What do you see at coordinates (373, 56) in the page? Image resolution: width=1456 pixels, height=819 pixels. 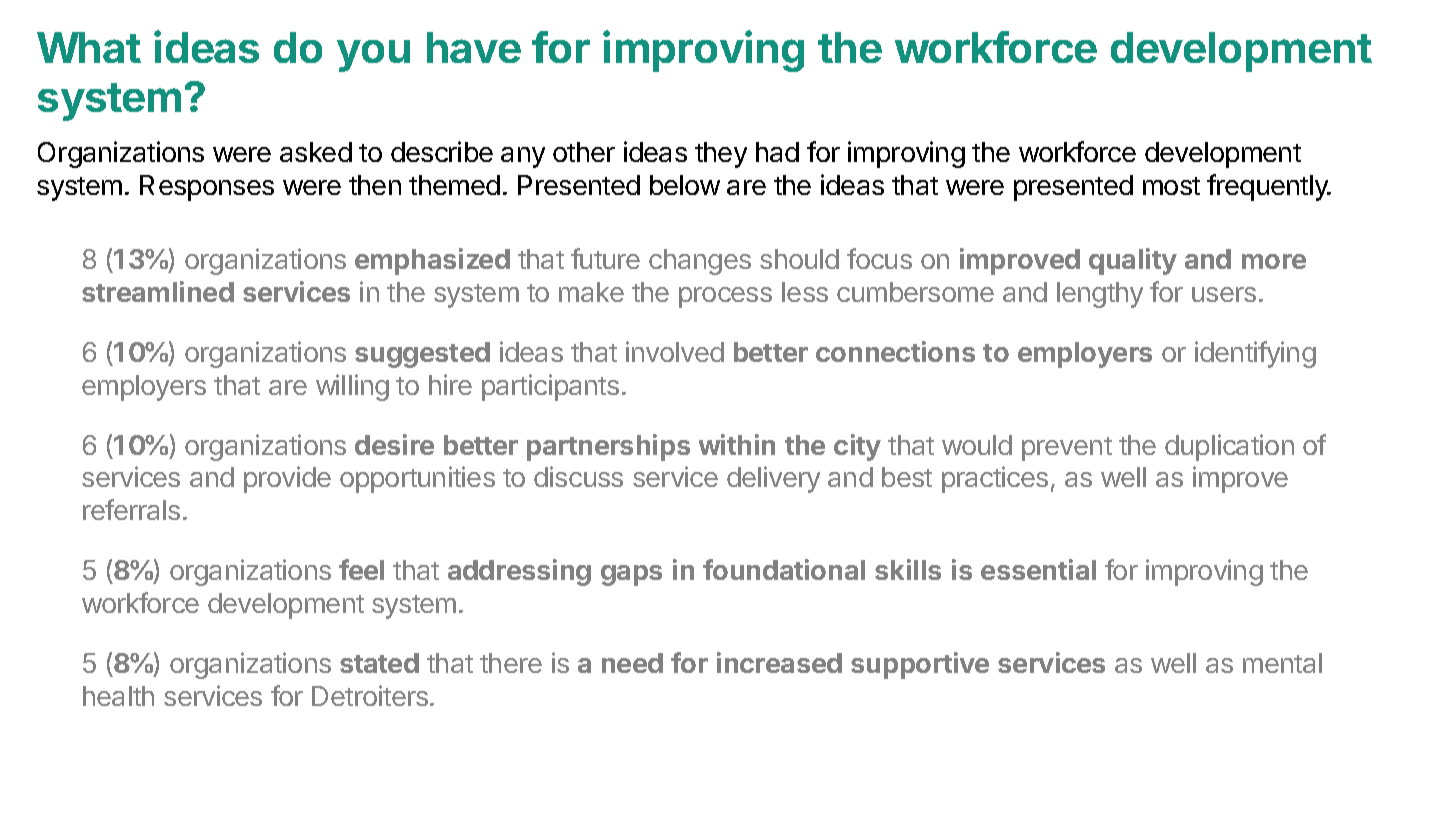 I see `you` at bounding box center [373, 56].
